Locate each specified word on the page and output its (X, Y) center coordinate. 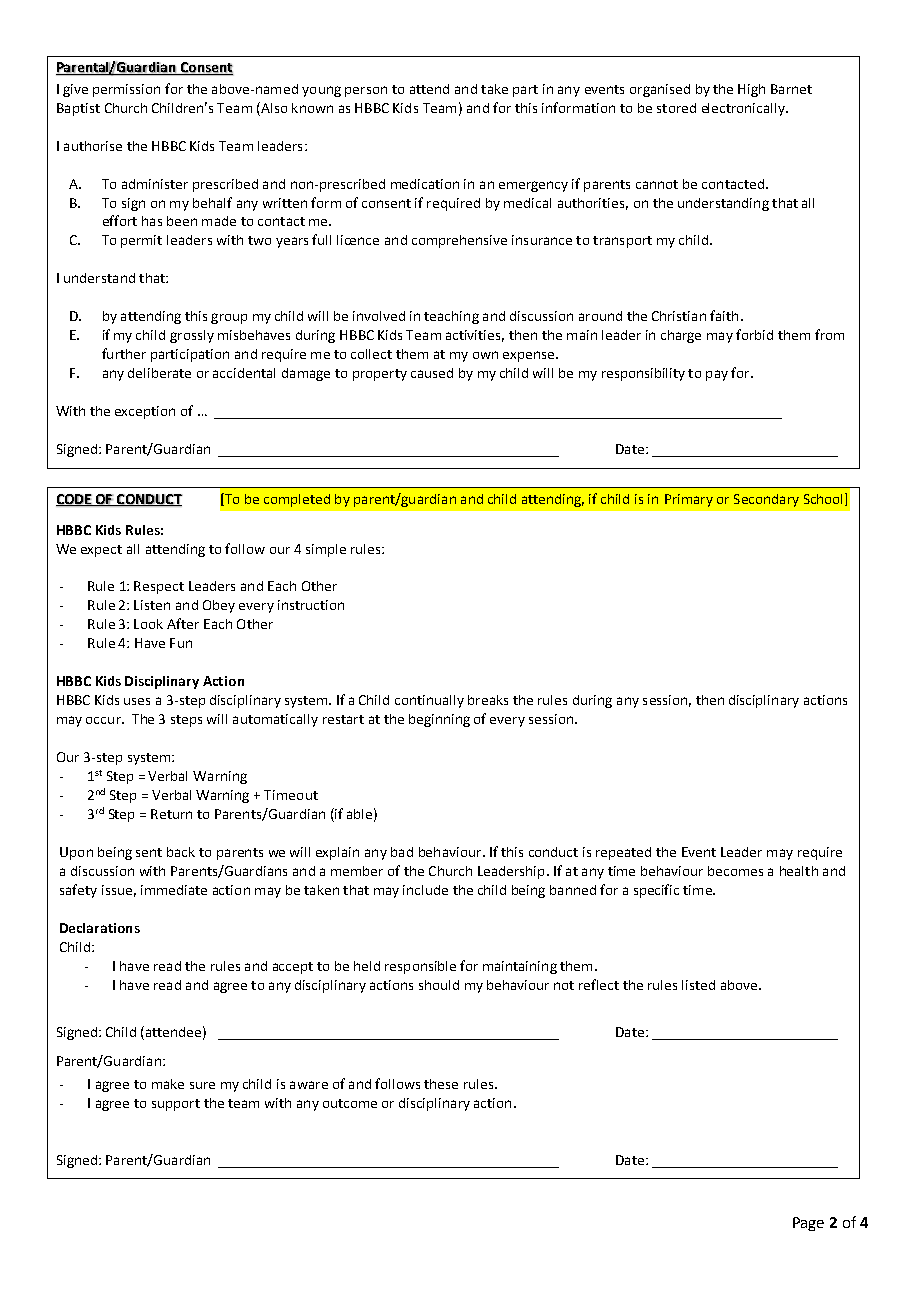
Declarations (100, 928)
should (439, 985)
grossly (192, 336)
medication (425, 184)
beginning (439, 720)
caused (432, 373)
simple (326, 550)
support (176, 1105)
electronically (744, 109)
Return (171, 814)
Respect (159, 587)
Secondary (766, 500)
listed (698, 985)
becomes (735, 871)
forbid (754, 334)
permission (126, 90)
